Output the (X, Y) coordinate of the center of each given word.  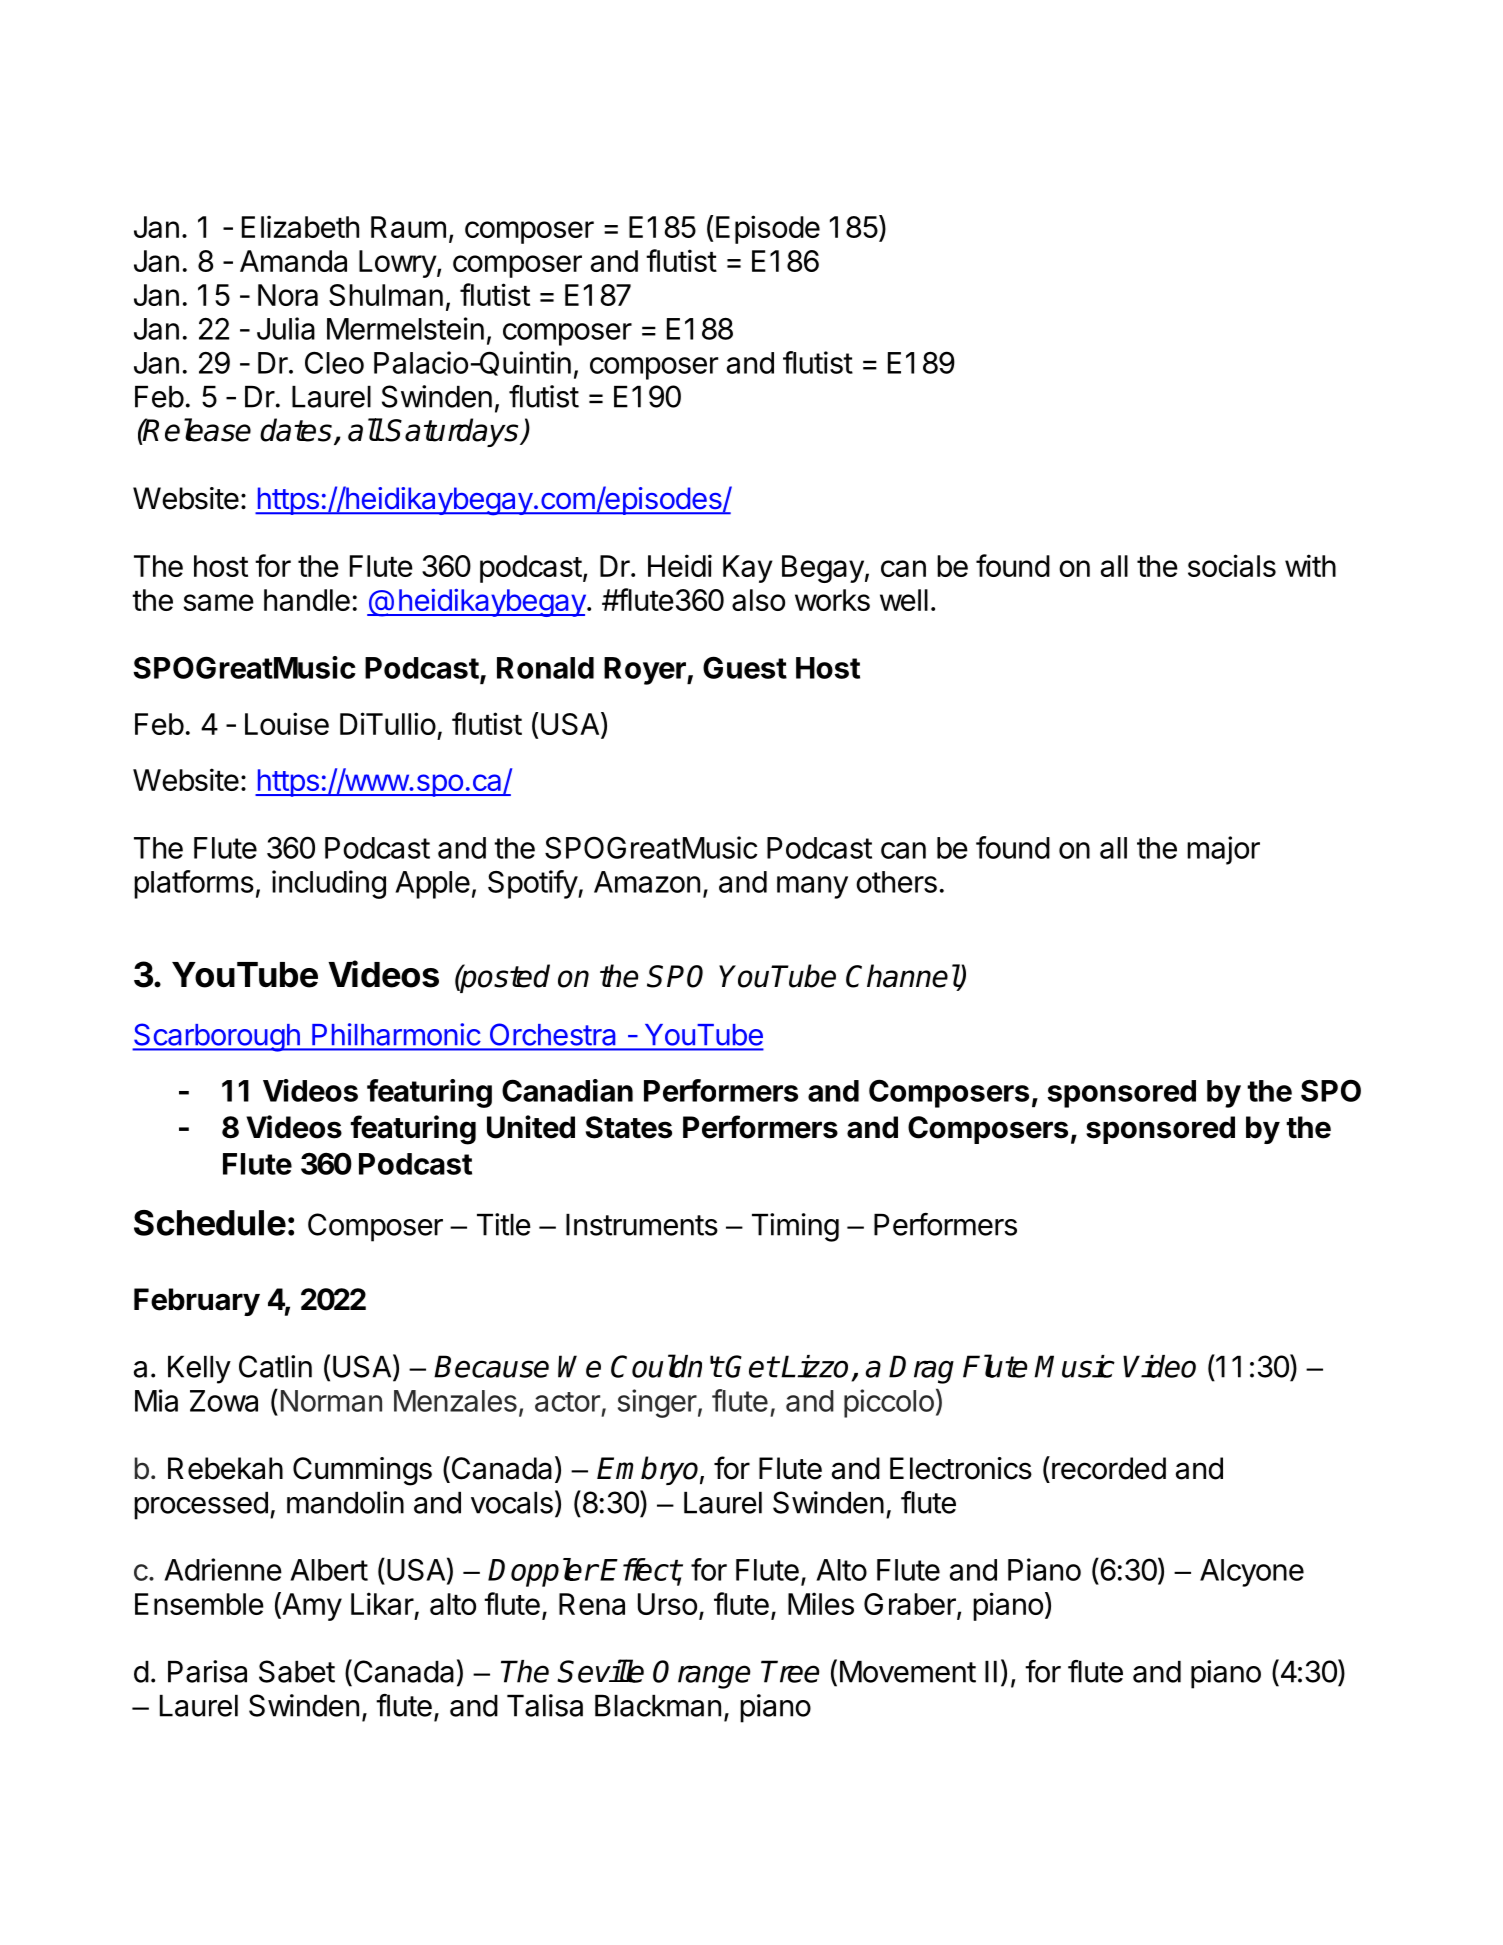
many (812, 887)
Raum (408, 227)
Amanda (293, 261)
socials (1232, 565)
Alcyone (1252, 1573)
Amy (311, 1606)
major (1223, 850)
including (329, 884)
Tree (790, 1671)
